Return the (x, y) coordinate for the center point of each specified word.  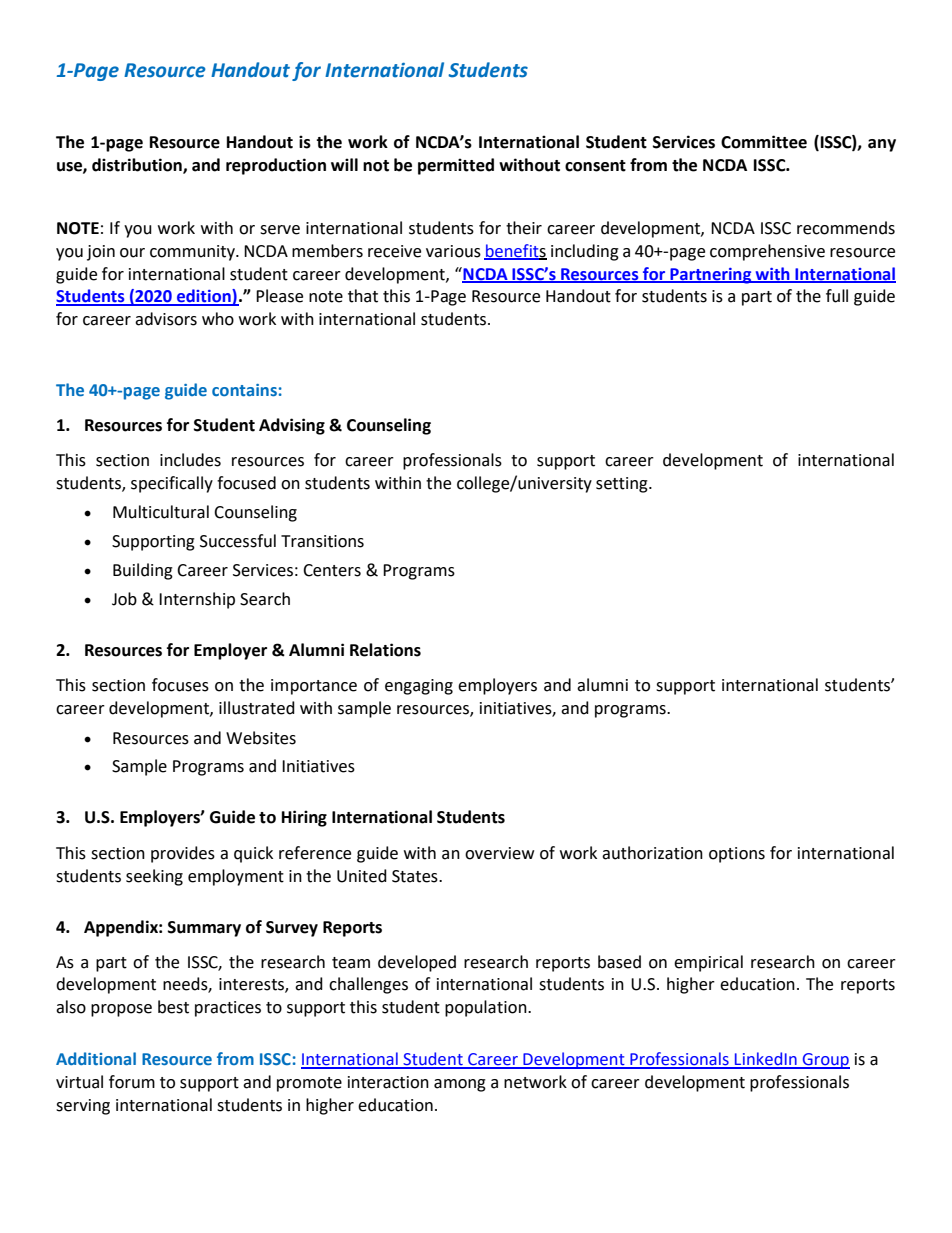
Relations (385, 650)
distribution (138, 166)
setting (623, 485)
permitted (456, 166)
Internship (197, 600)
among (460, 1085)
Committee (764, 142)
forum (132, 1082)
